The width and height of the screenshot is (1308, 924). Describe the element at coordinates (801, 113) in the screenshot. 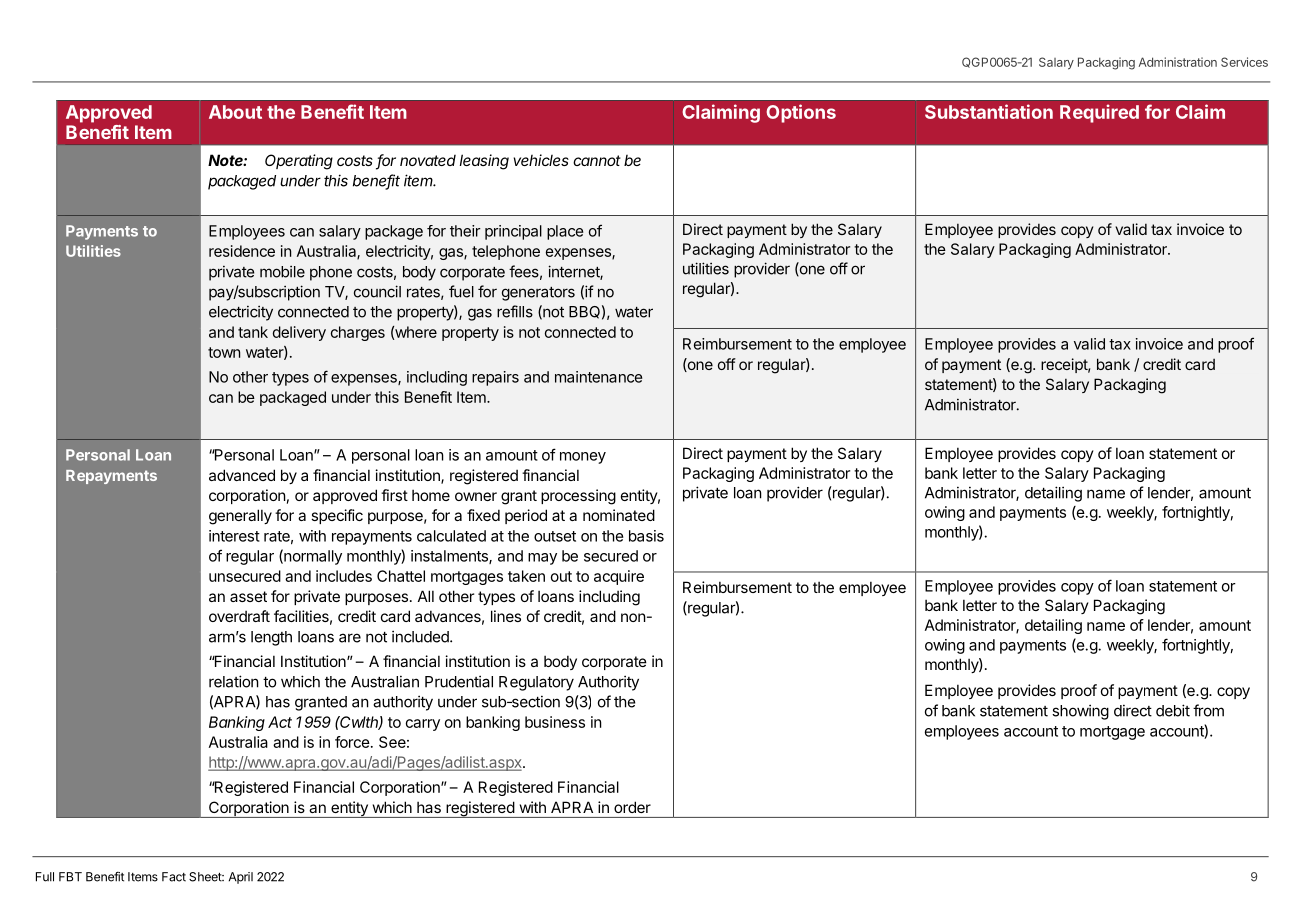

I see `Options` at that location.
